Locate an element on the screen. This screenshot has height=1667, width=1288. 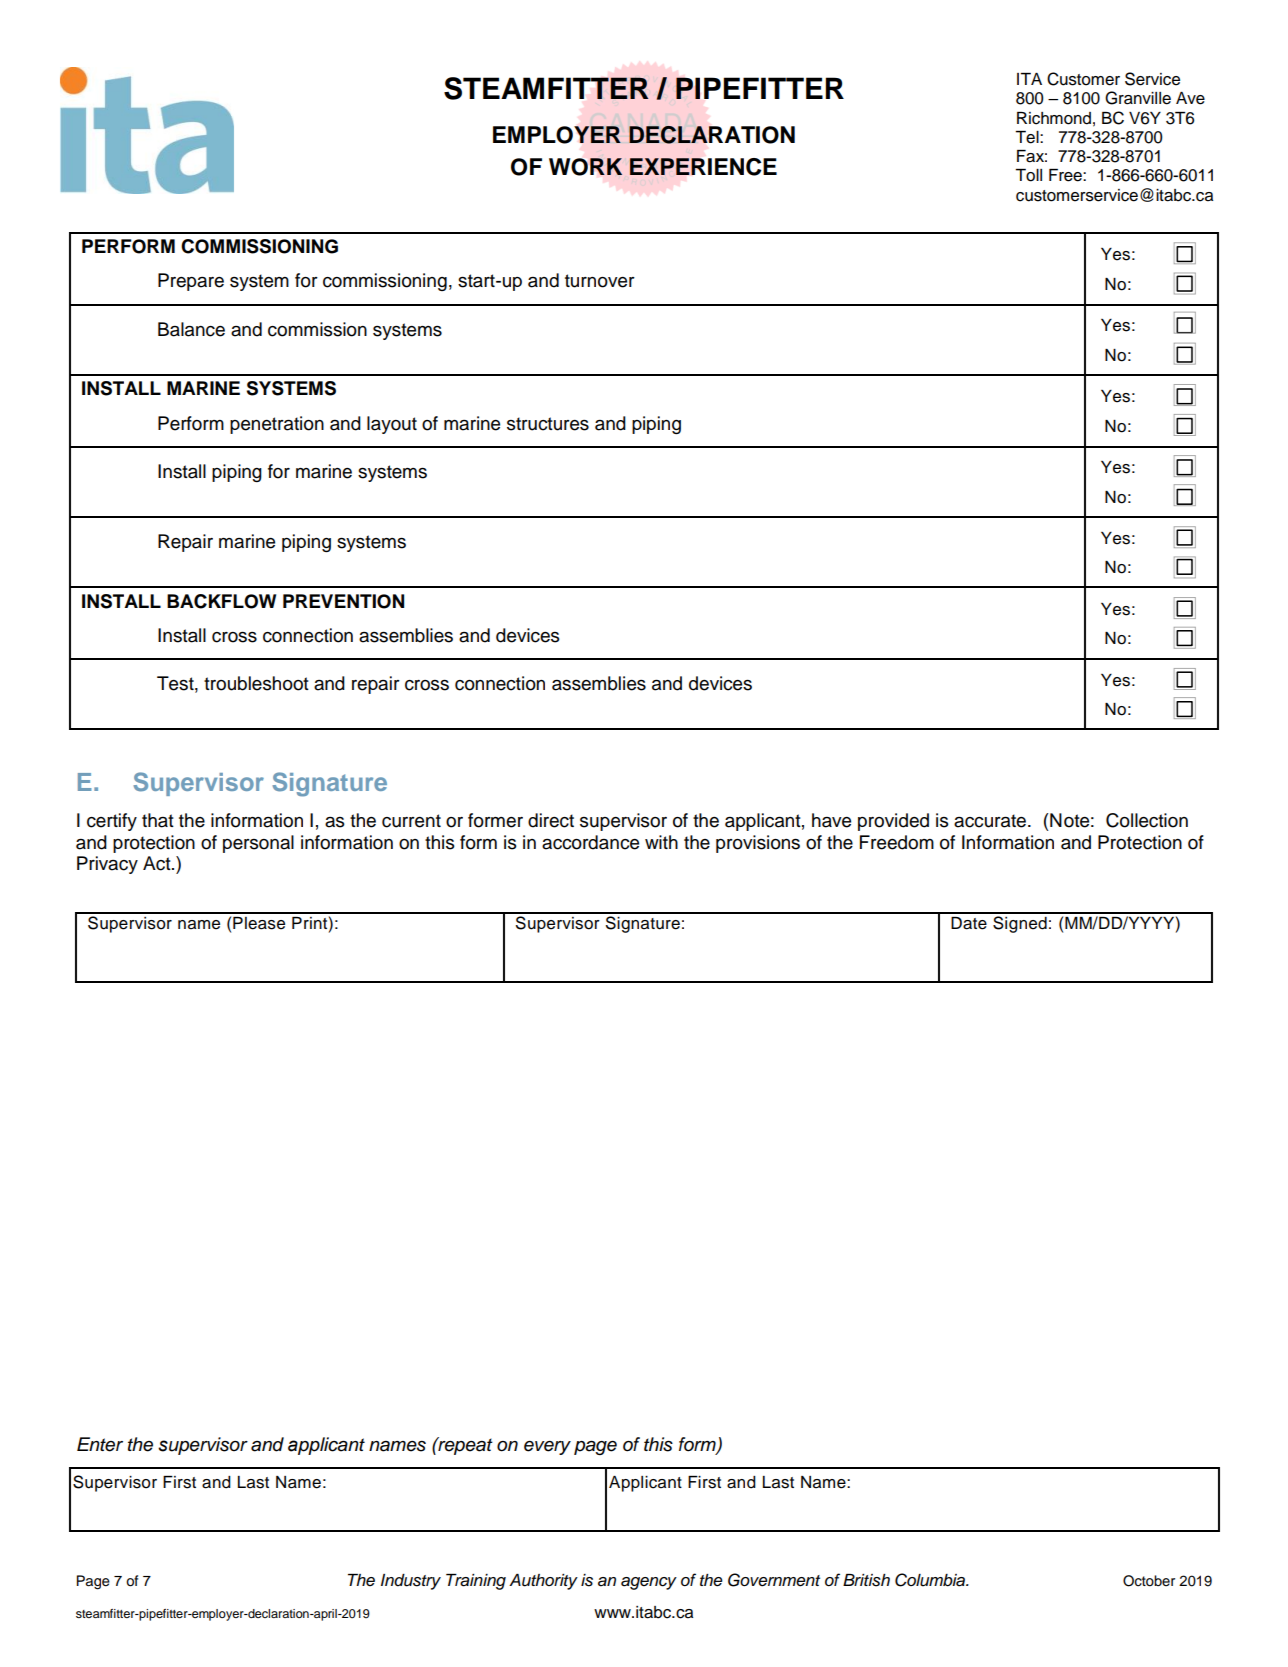
structures is located at coordinates (548, 424).
